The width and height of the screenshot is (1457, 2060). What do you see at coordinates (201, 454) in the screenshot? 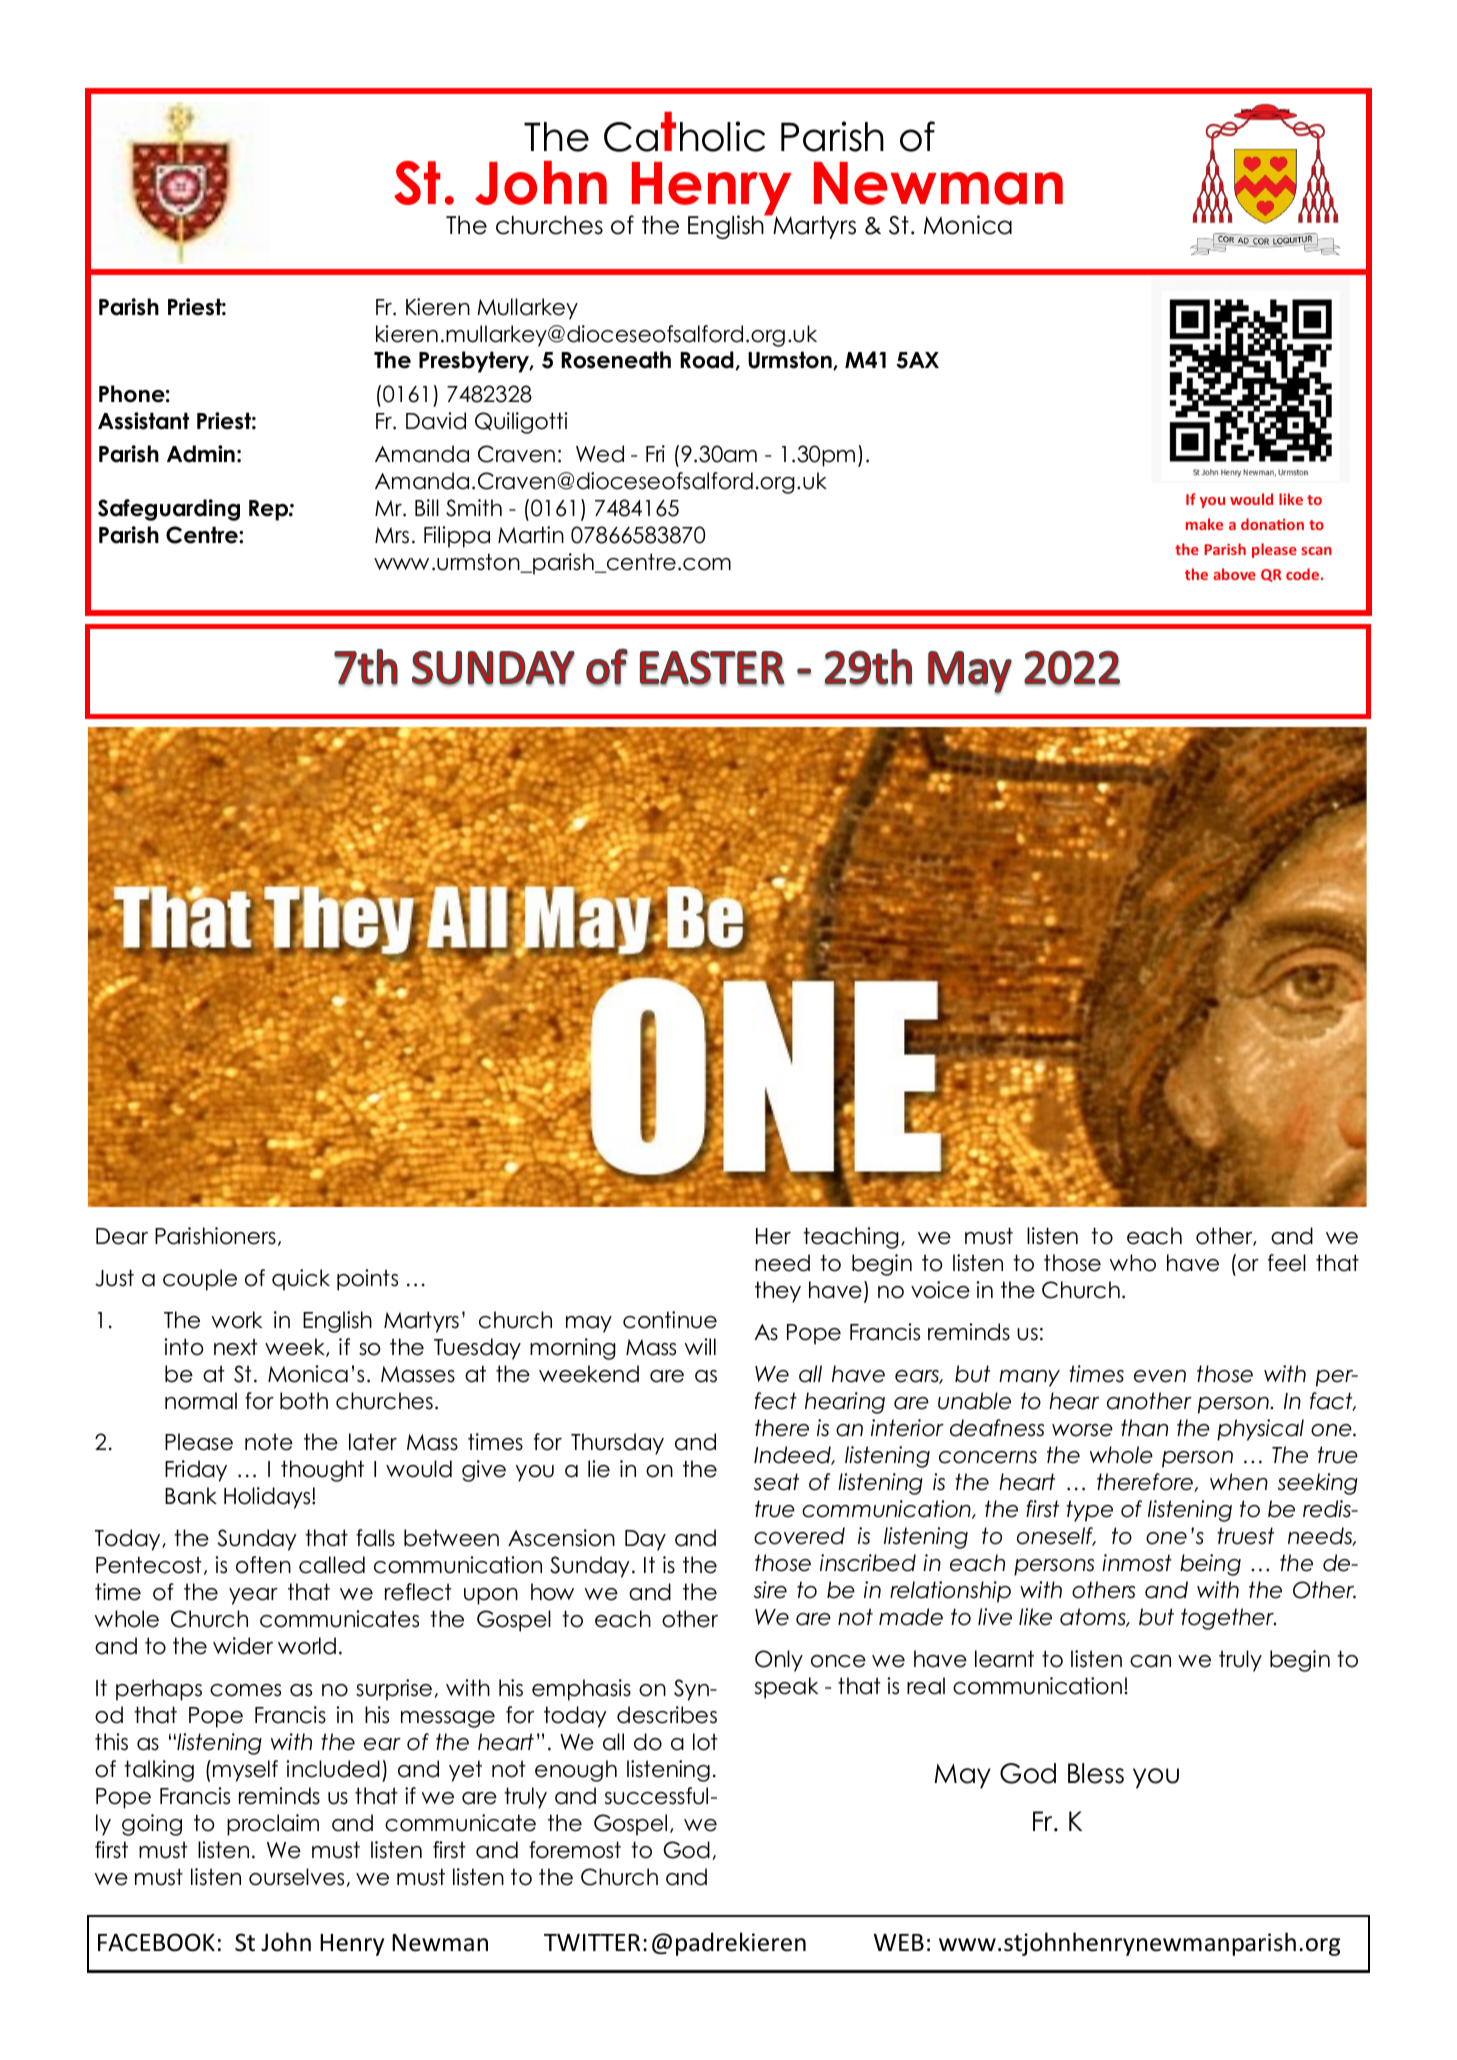
I see `Admin` at bounding box center [201, 454].
